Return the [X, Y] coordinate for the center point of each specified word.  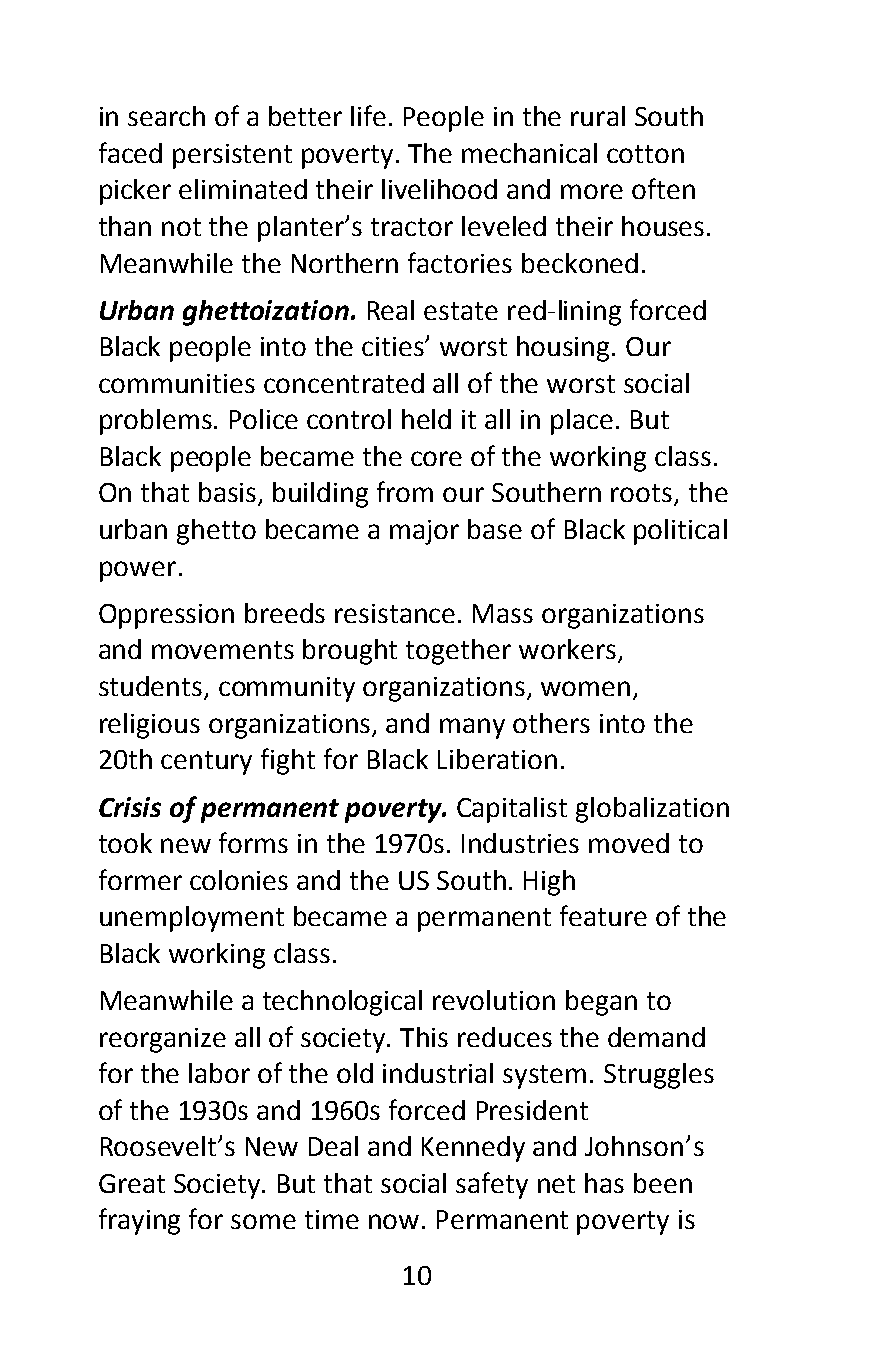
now [394, 1221]
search [166, 116]
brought [350, 652]
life [368, 115]
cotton [645, 154]
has [604, 1183]
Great [132, 1183]
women [585, 688]
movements [223, 650]
